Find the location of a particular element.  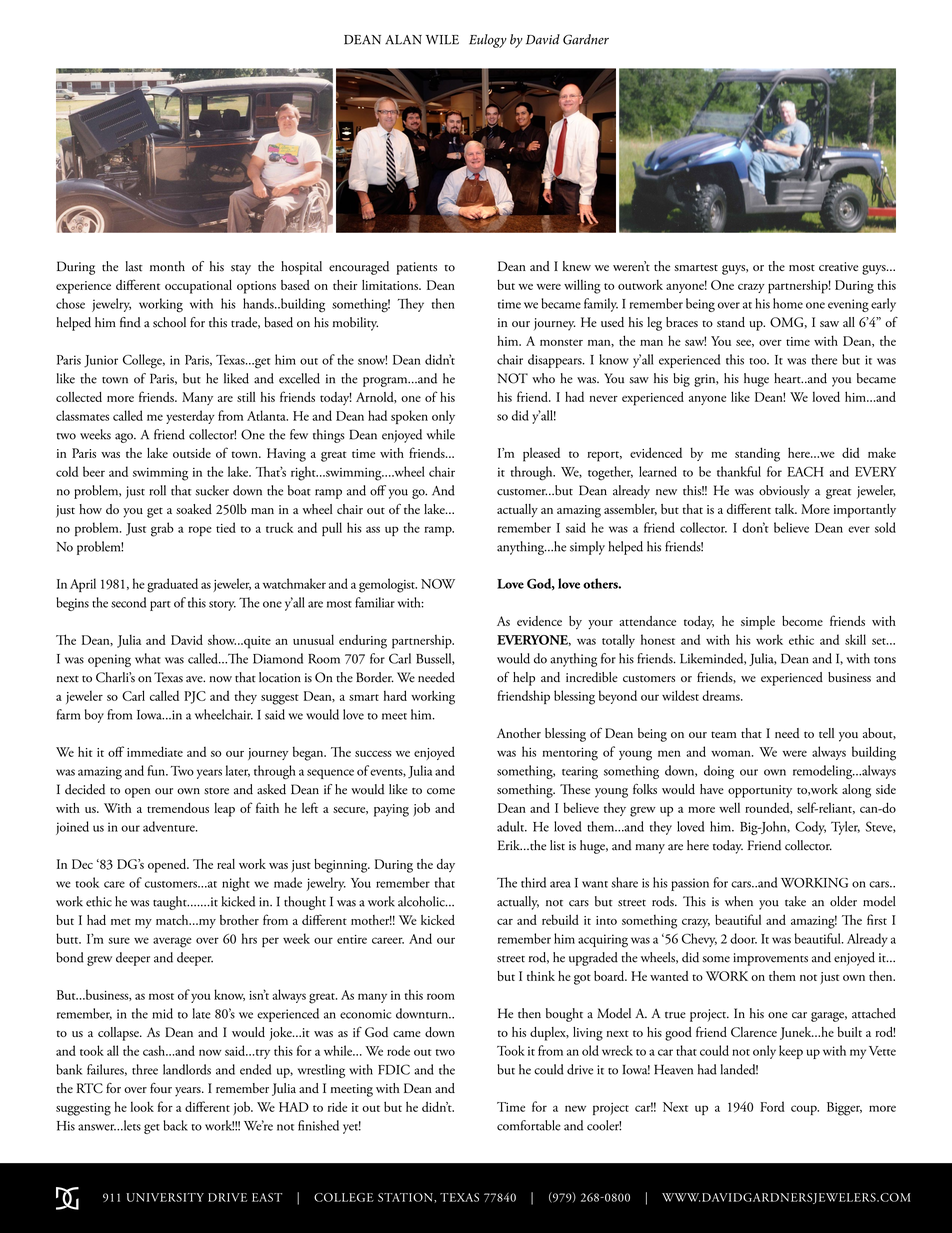

opportunity is located at coordinates (760, 791).
